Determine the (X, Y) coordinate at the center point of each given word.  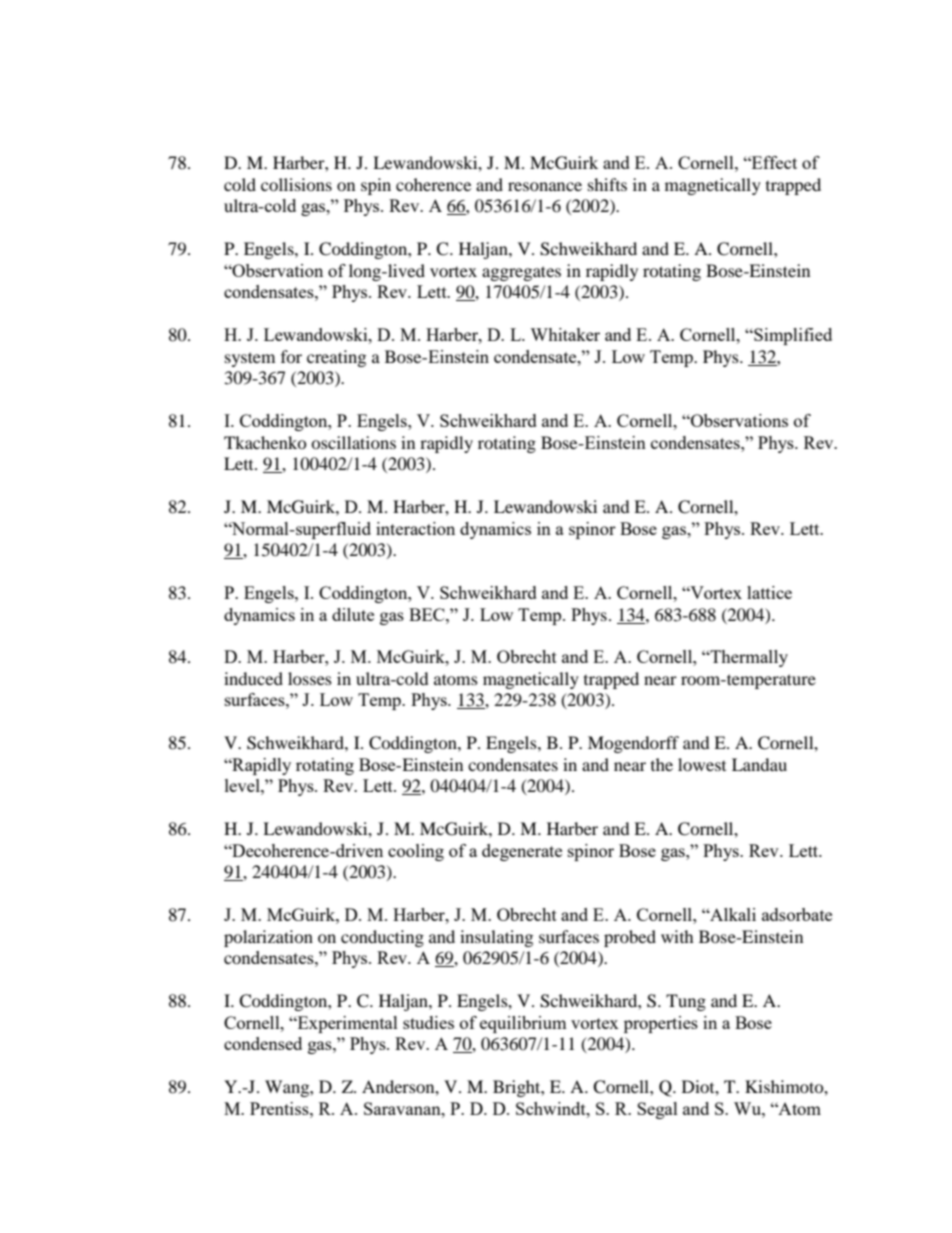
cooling (416, 852)
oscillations (353, 442)
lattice (769, 592)
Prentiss (280, 1108)
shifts (607, 184)
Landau (759, 764)
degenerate (522, 852)
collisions (296, 184)
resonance (545, 186)
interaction (415, 528)
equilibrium (523, 1024)
